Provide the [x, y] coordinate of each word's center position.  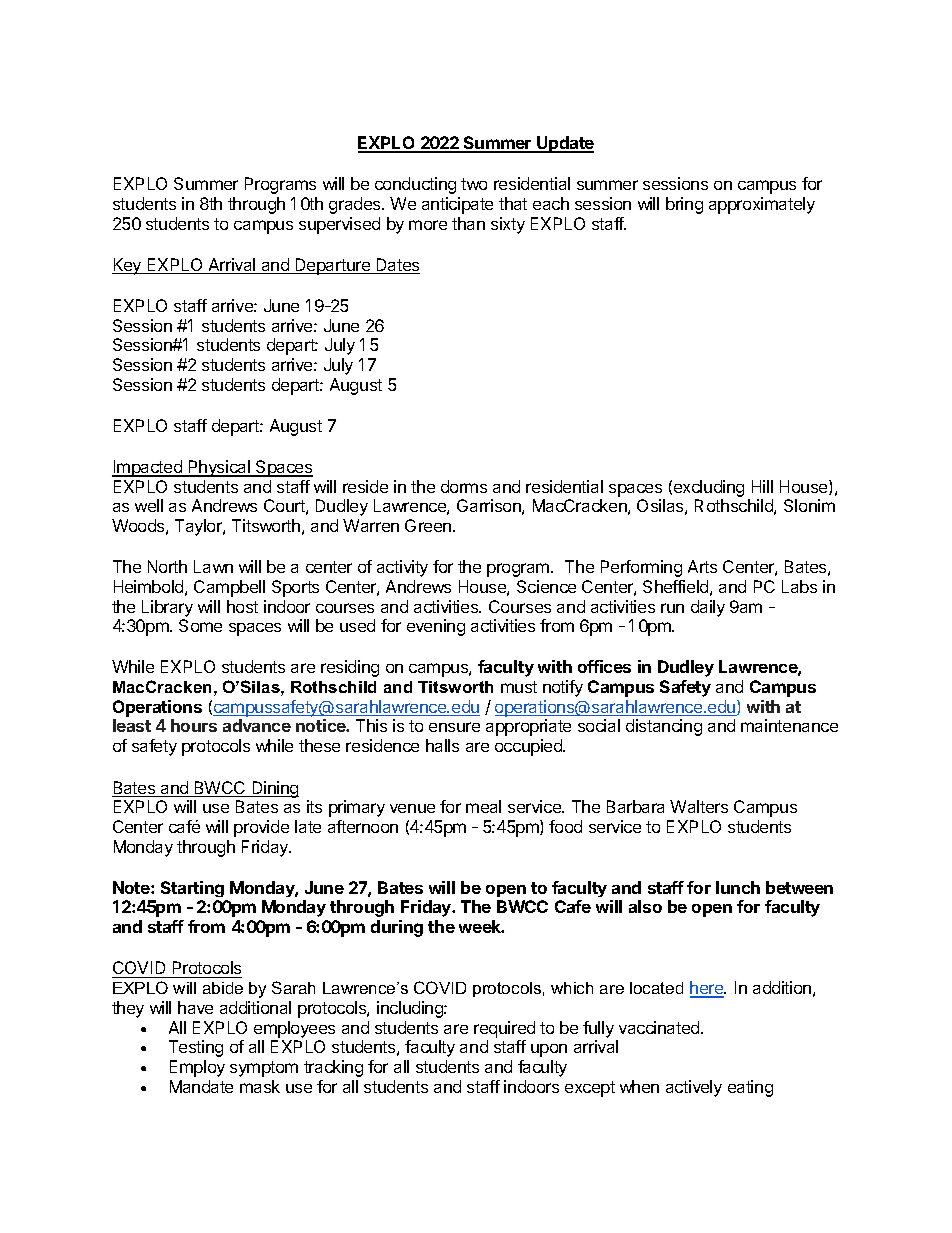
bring [684, 205]
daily [708, 608]
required [504, 1029]
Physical [219, 468]
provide [261, 828]
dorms [464, 486]
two [474, 184]
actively [694, 1088]
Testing [196, 1048]
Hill [762, 486]
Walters [699, 806]
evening [436, 627]
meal [483, 806]
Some [200, 625]
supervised [339, 225]
